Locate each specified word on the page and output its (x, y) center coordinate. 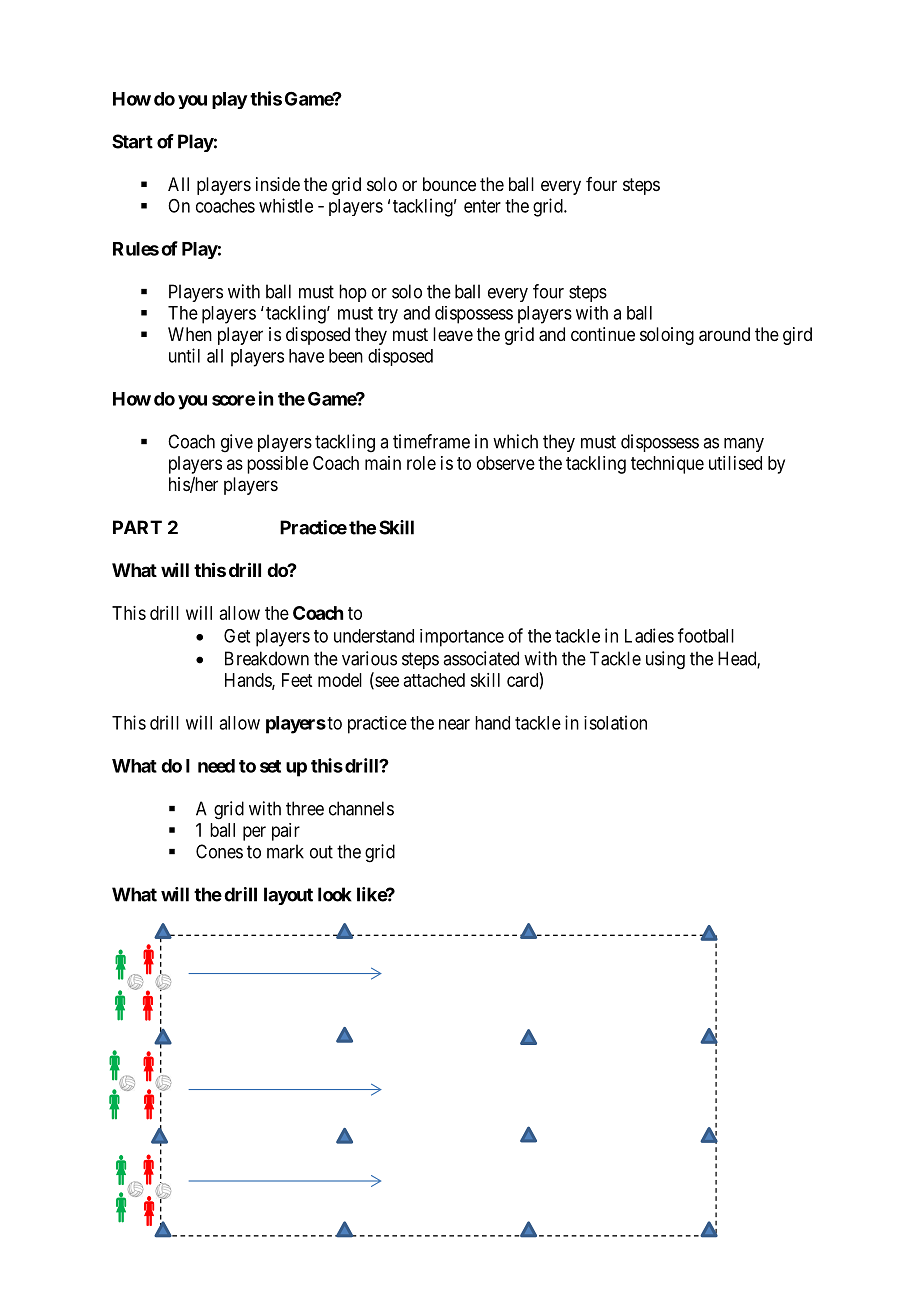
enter (482, 206)
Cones (219, 851)
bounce (449, 184)
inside (278, 184)
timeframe (431, 441)
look (335, 894)
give (237, 443)
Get (237, 636)
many (744, 445)
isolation (615, 722)
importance (462, 638)
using (665, 660)
